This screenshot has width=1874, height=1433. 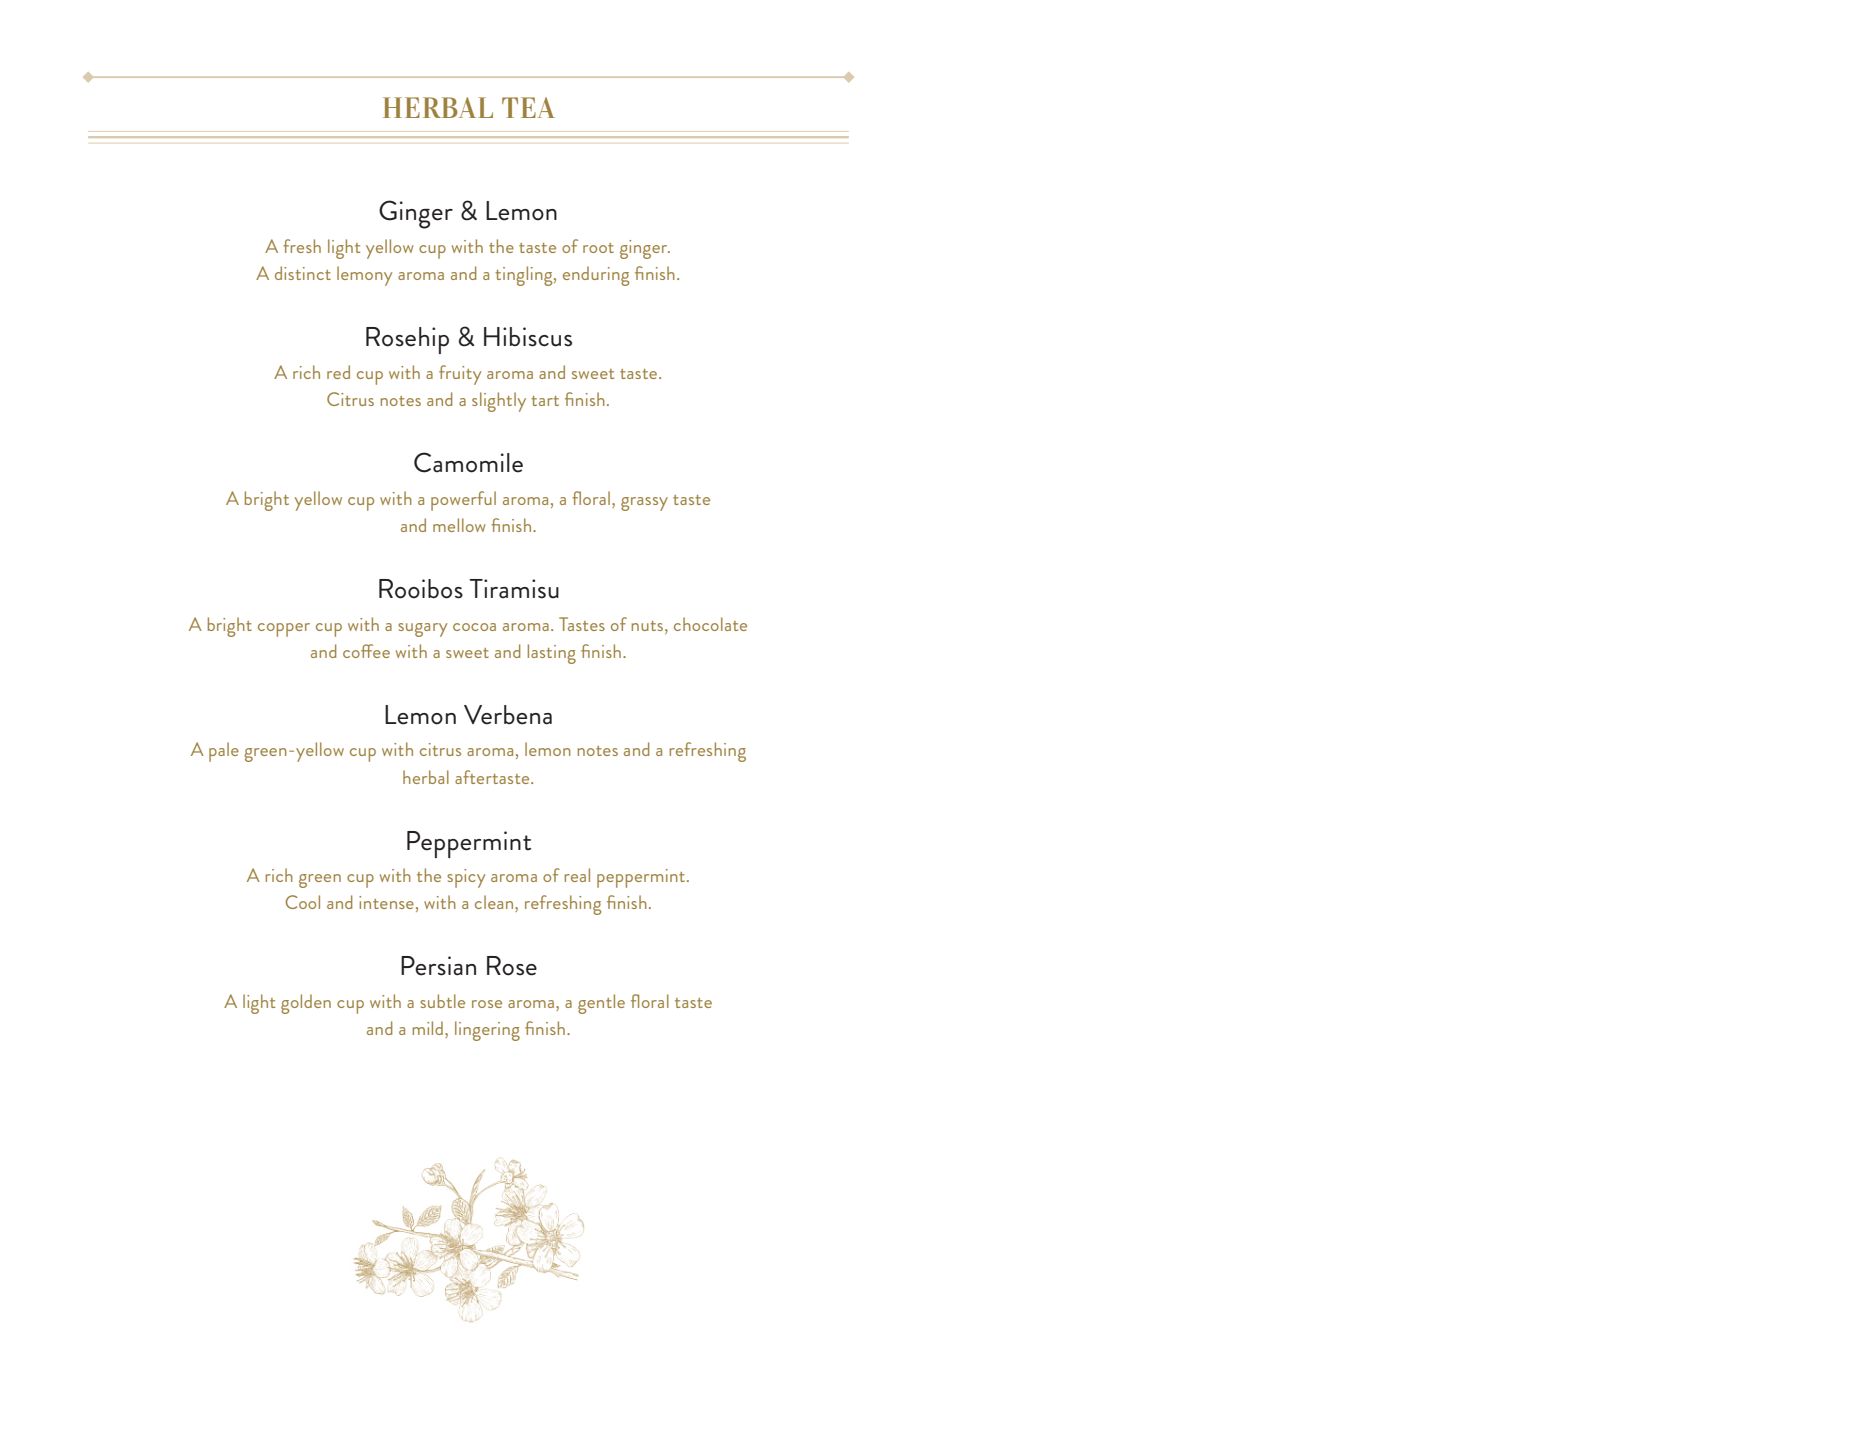 I want to click on coffee, so click(x=366, y=651).
